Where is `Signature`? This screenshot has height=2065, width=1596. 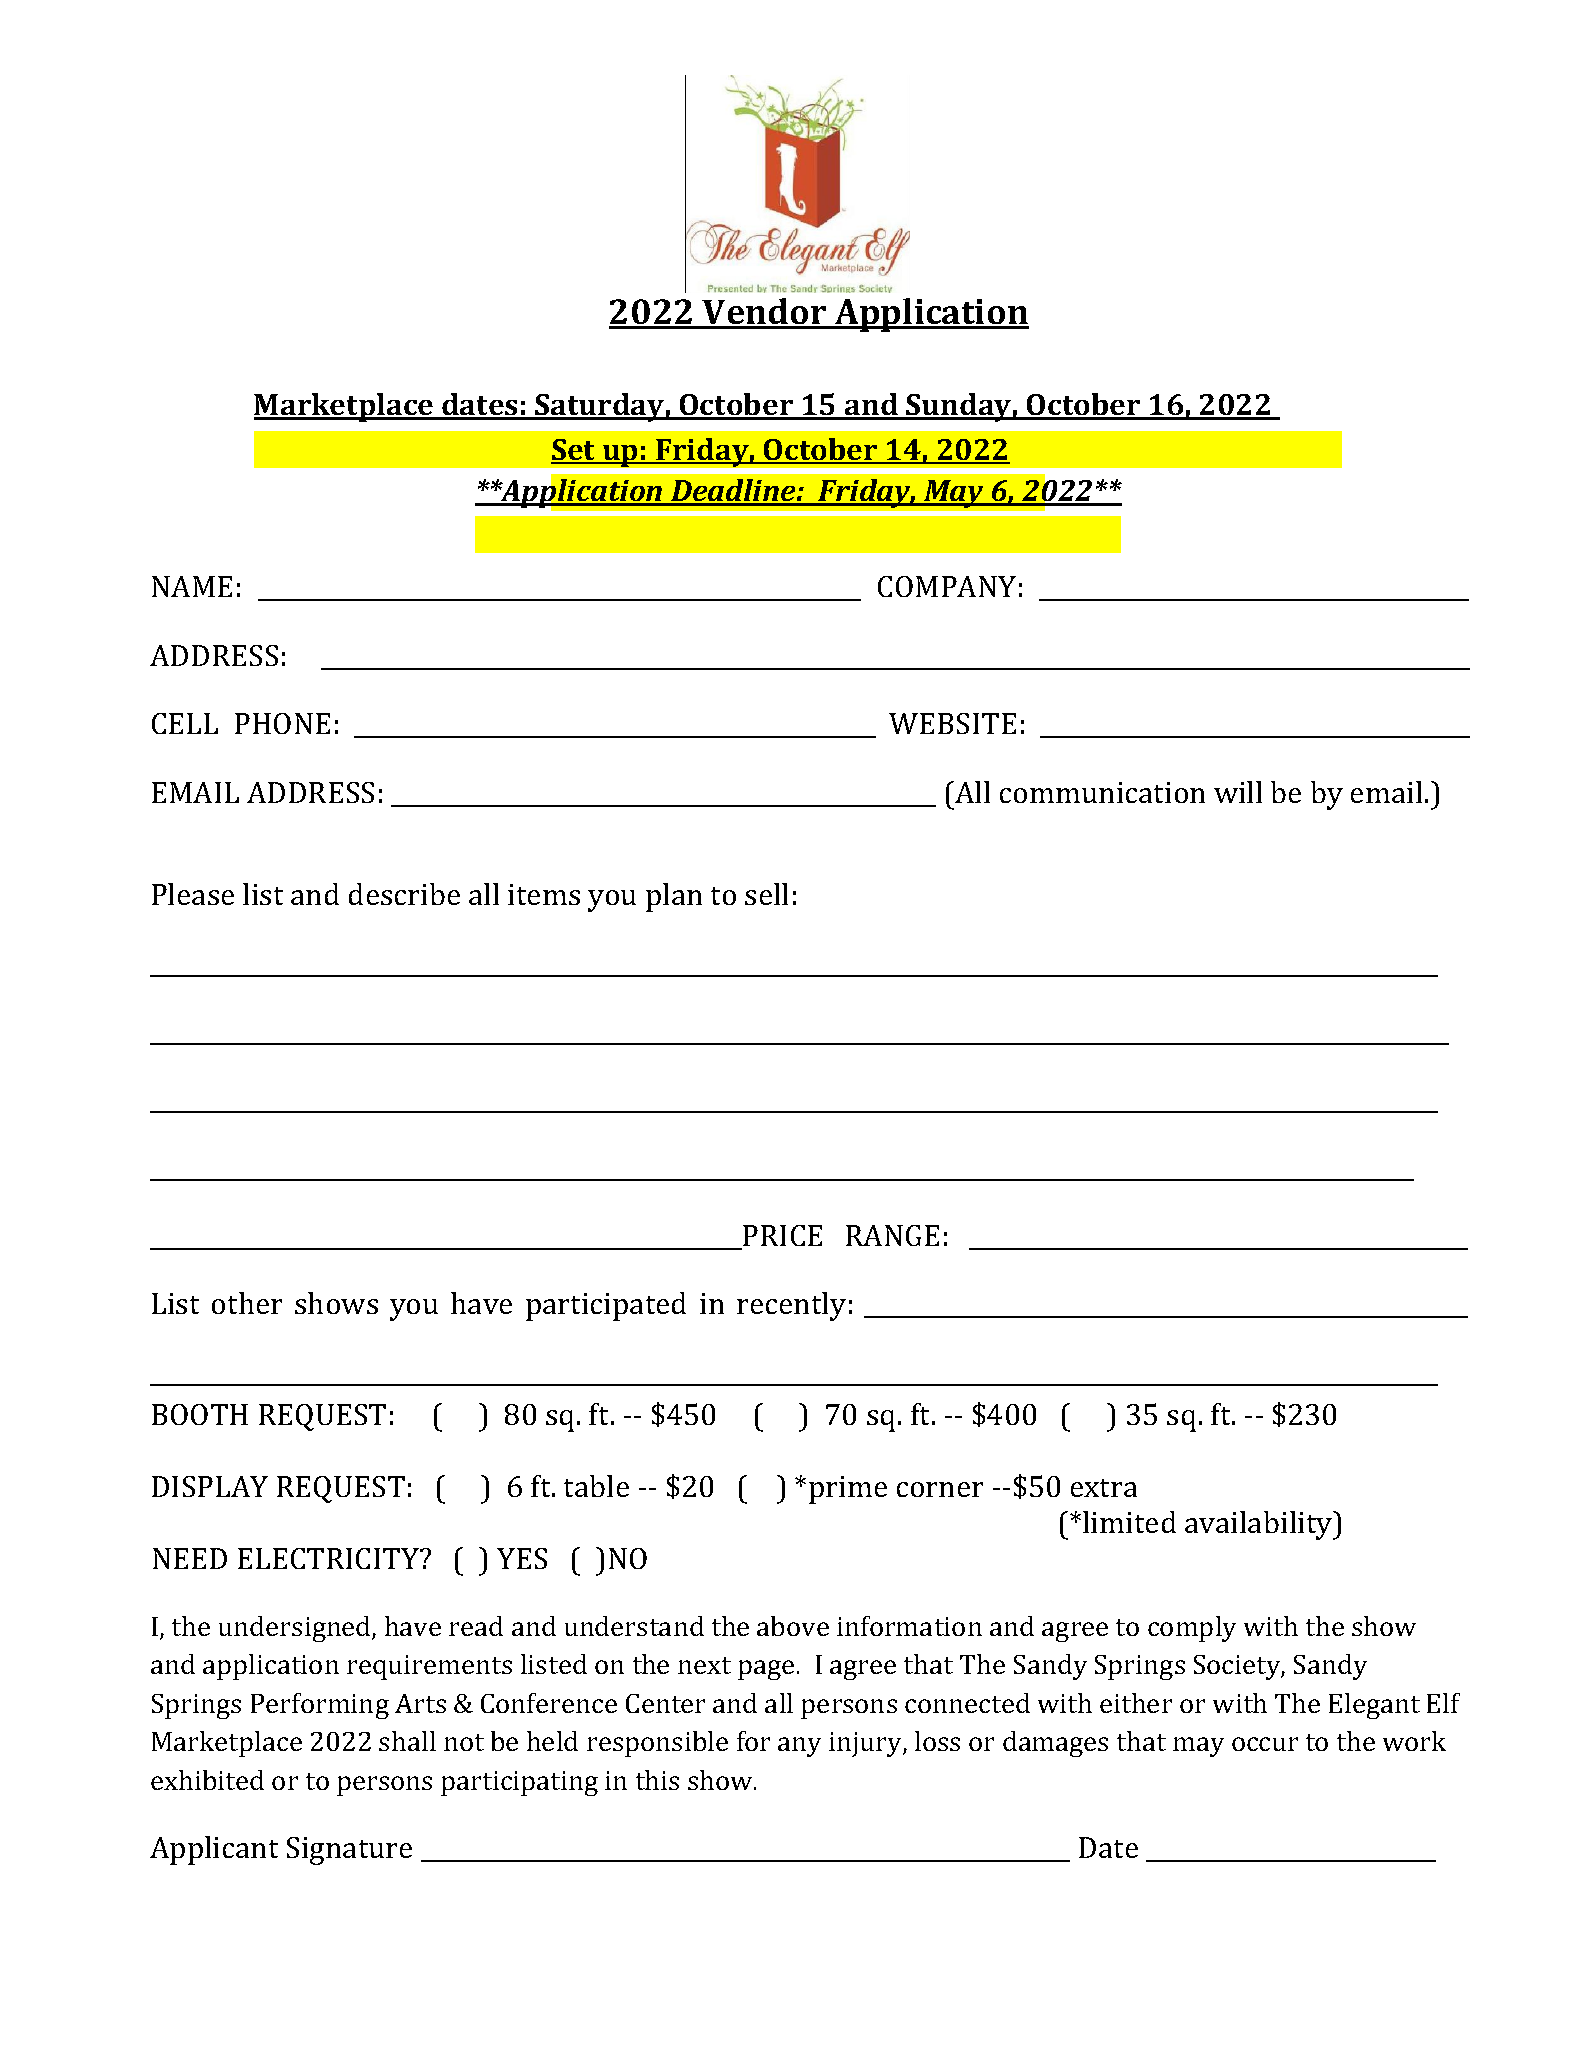
Signature is located at coordinates (349, 1851).
